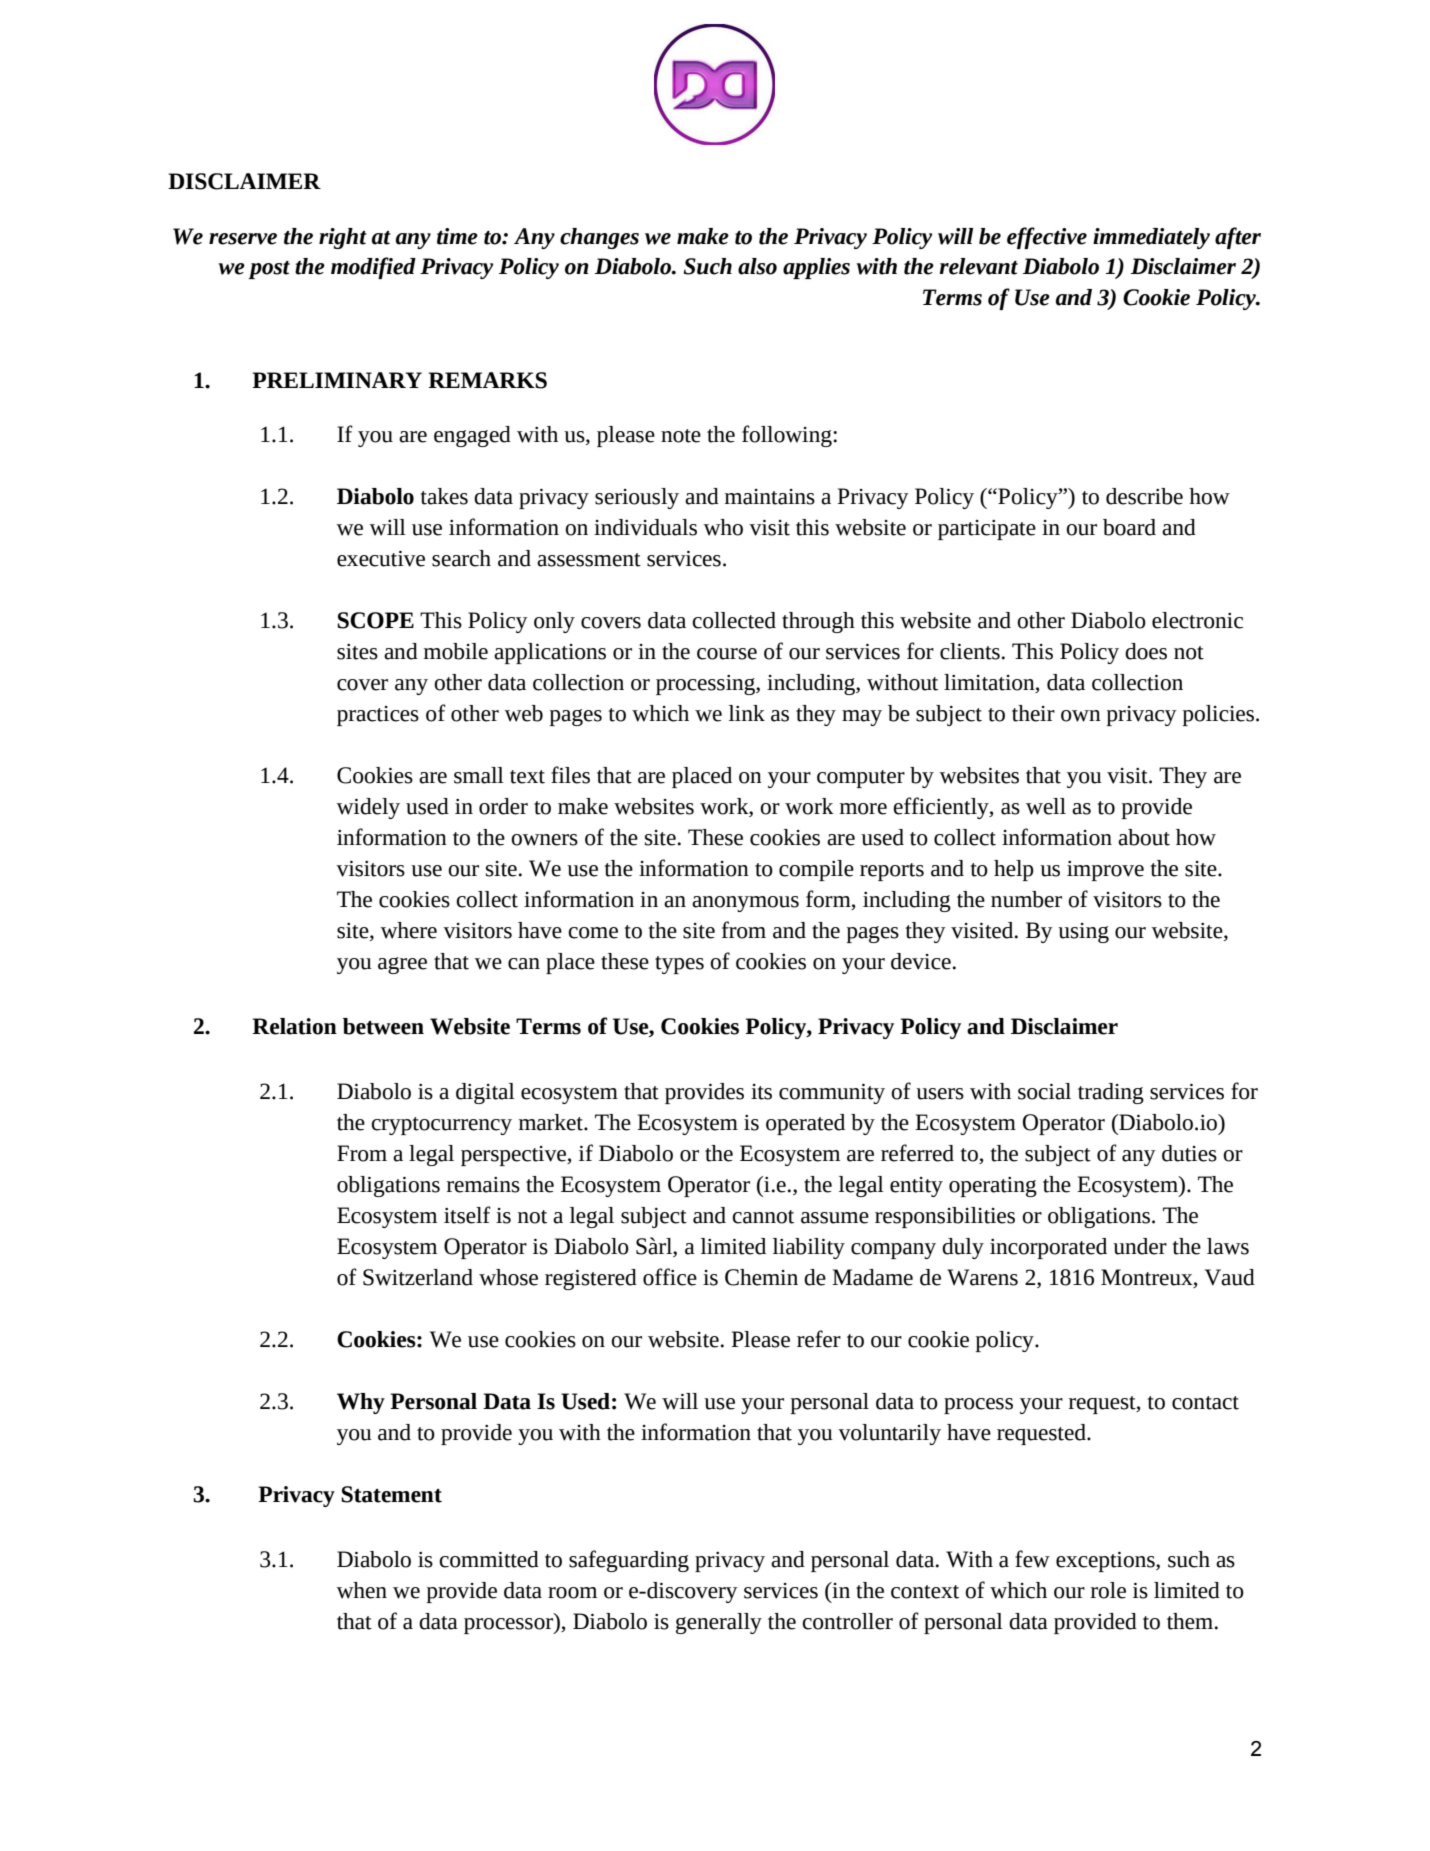  I want to click on Switzerland, so click(418, 1277).
